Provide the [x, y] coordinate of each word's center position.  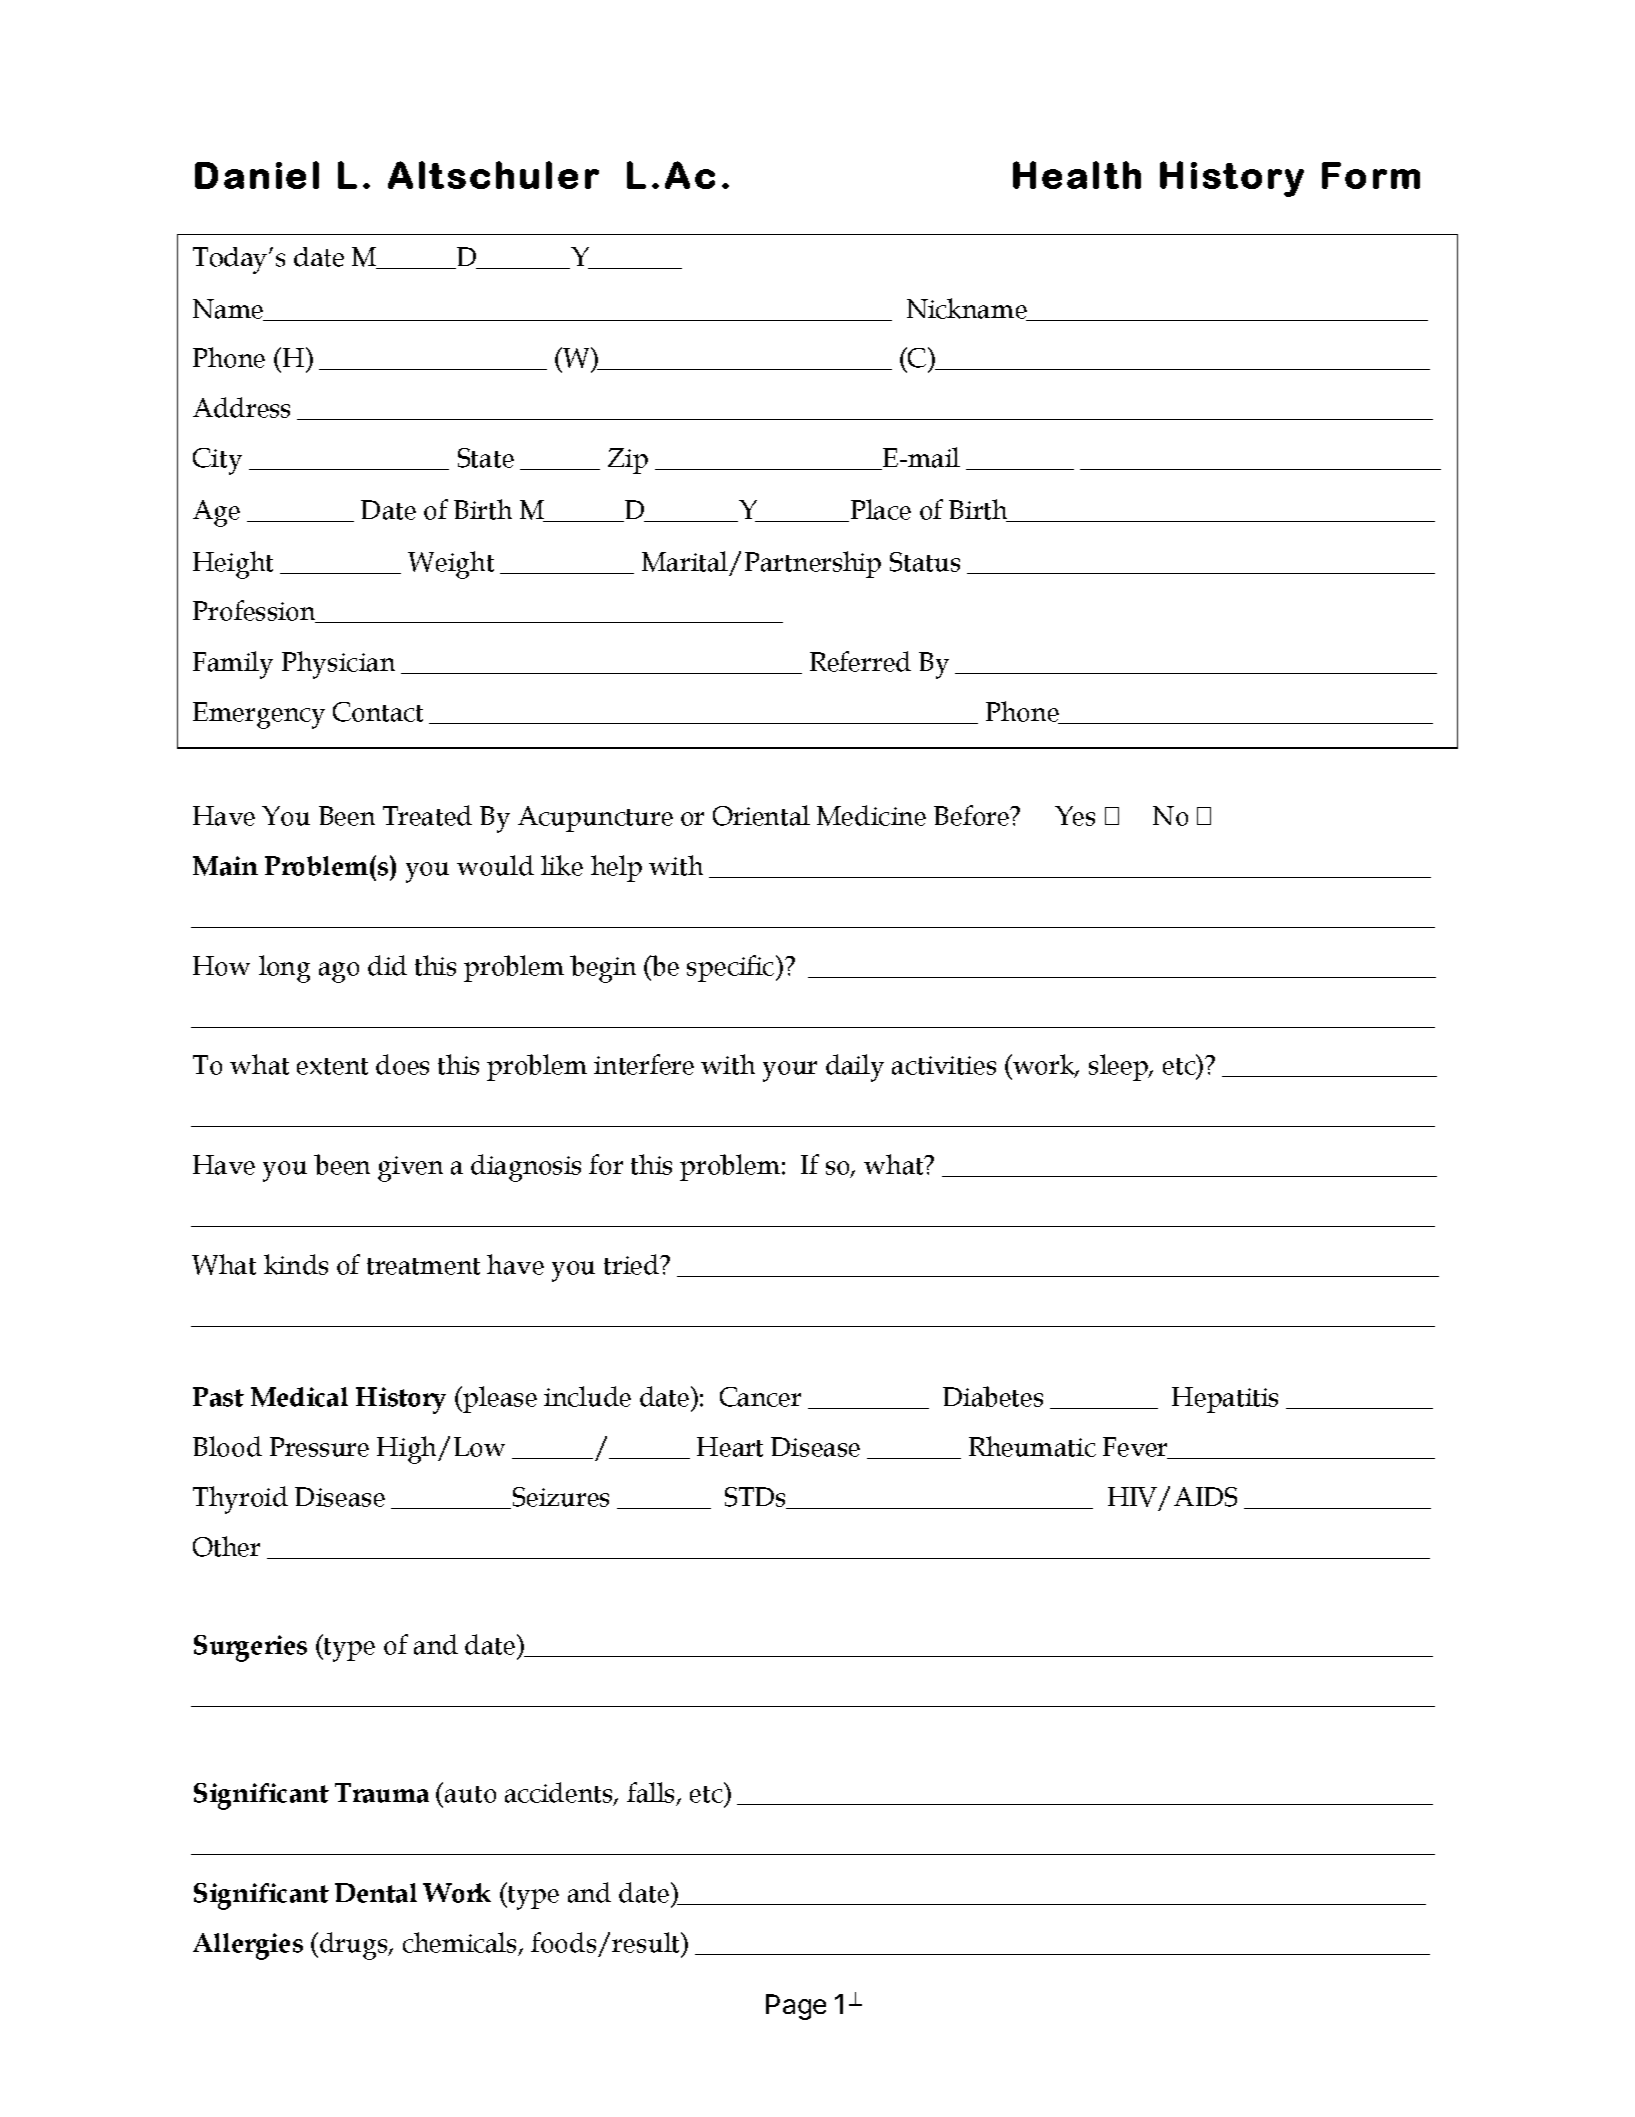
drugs [355, 1946]
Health [1077, 175]
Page [796, 2007]
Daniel [257, 175]
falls [652, 1794]
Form [1371, 175]
